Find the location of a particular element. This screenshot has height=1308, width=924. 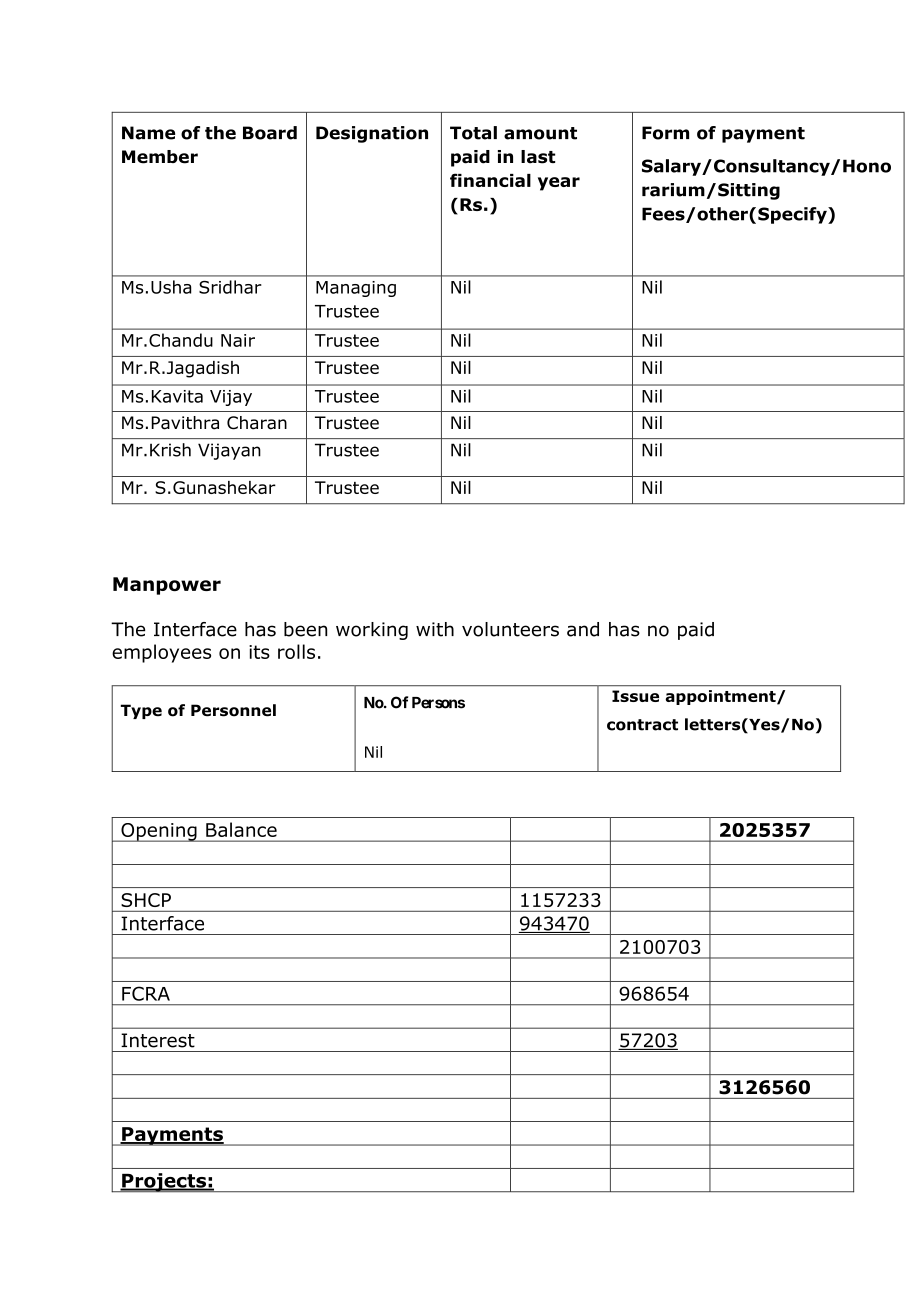

Nair is located at coordinates (238, 340).
